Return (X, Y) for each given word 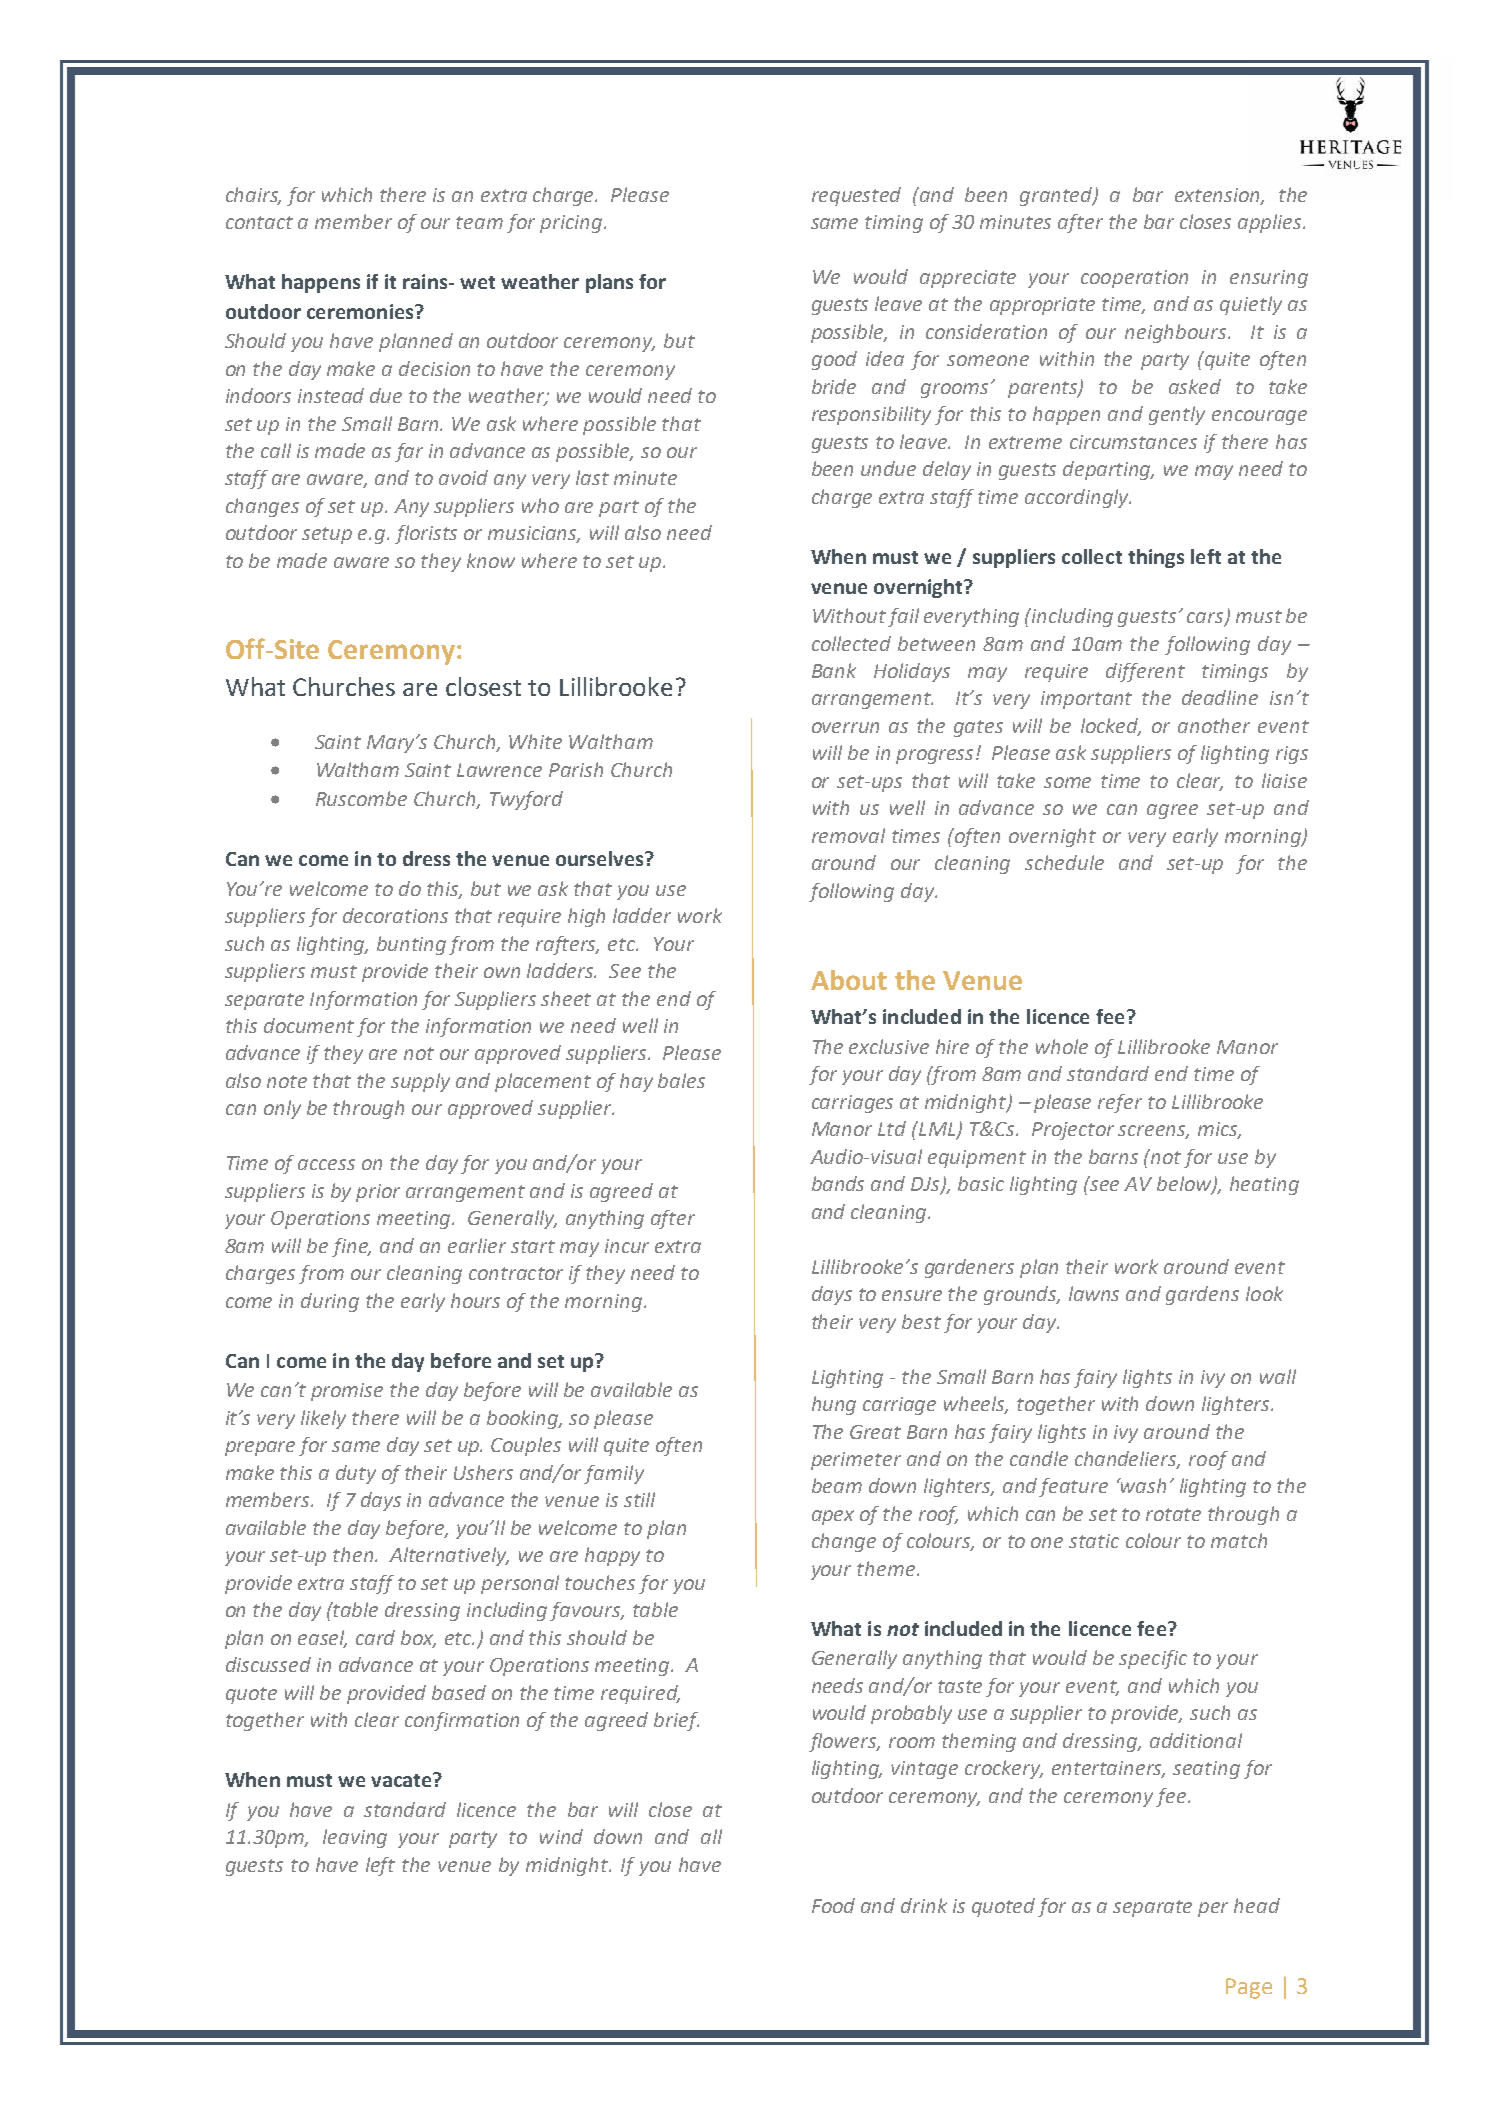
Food (833, 1905)
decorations (395, 915)
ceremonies (361, 311)
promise (347, 1392)
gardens (1202, 1295)
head (1257, 1905)
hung (834, 1405)
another (1214, 725)
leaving (355, 1838)
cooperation (1134, 279)
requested (856, 196)
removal (848, 835)
